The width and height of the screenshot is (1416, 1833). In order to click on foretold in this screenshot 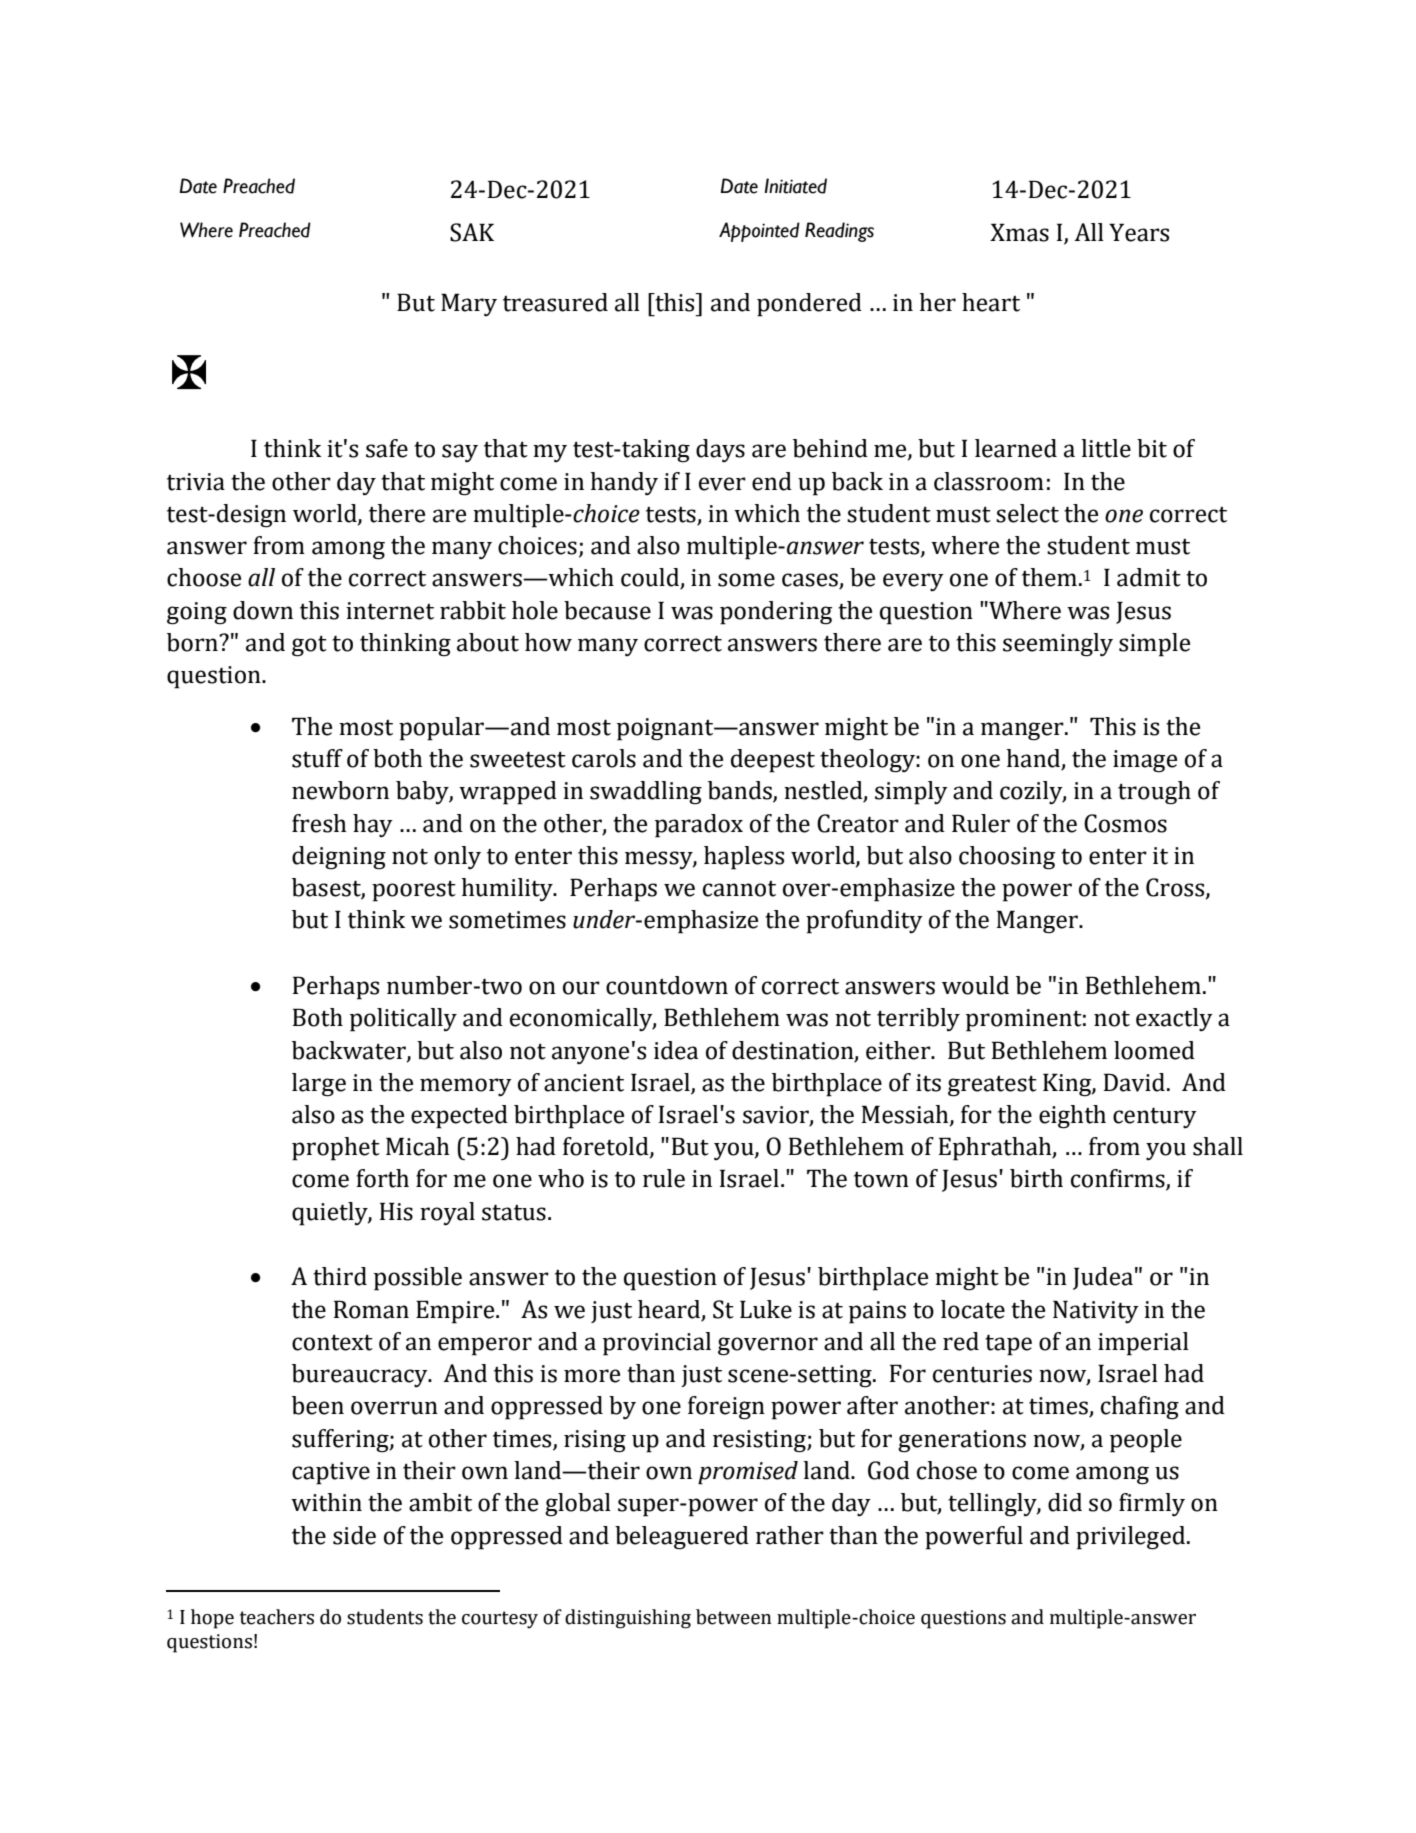, I will do `click(607, 1147)`.
